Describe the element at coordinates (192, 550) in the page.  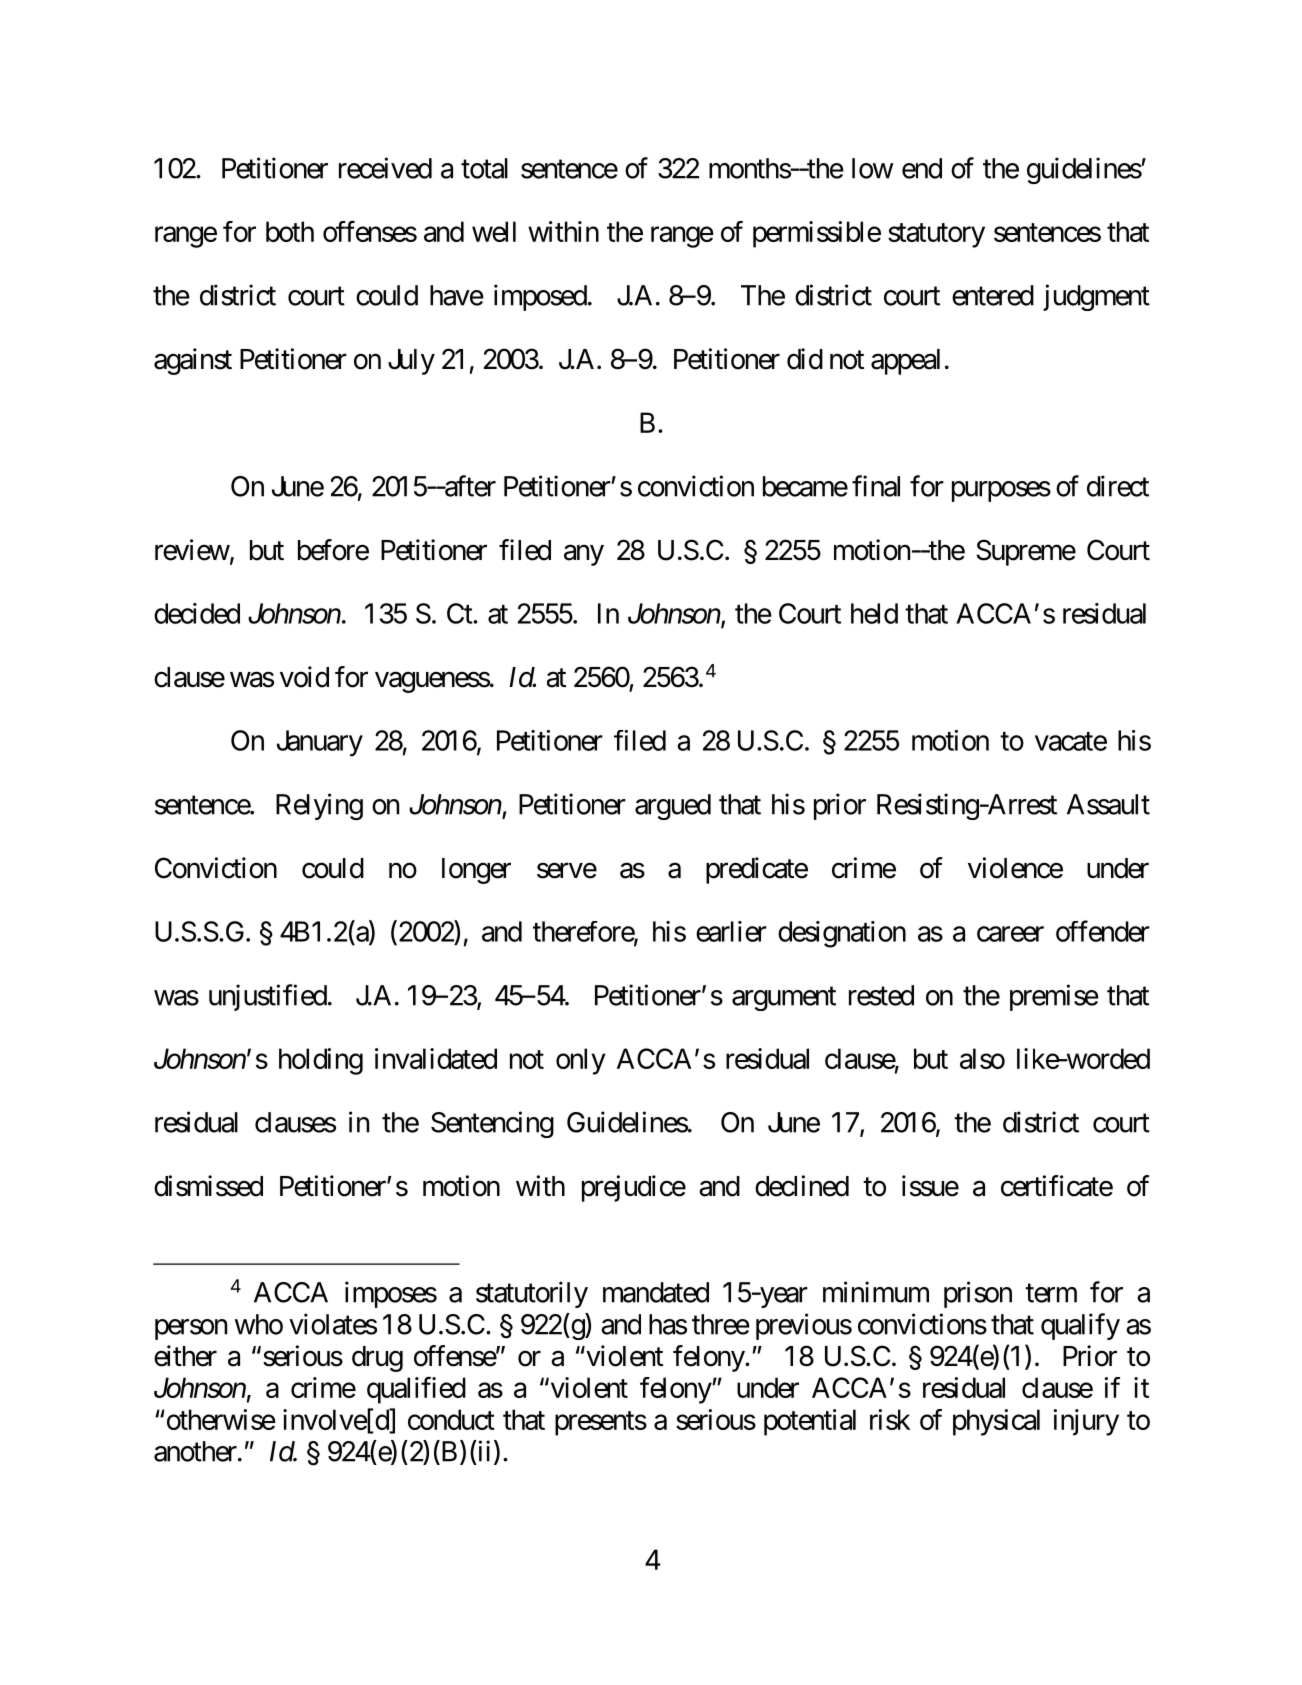
I see `review` at that location.
